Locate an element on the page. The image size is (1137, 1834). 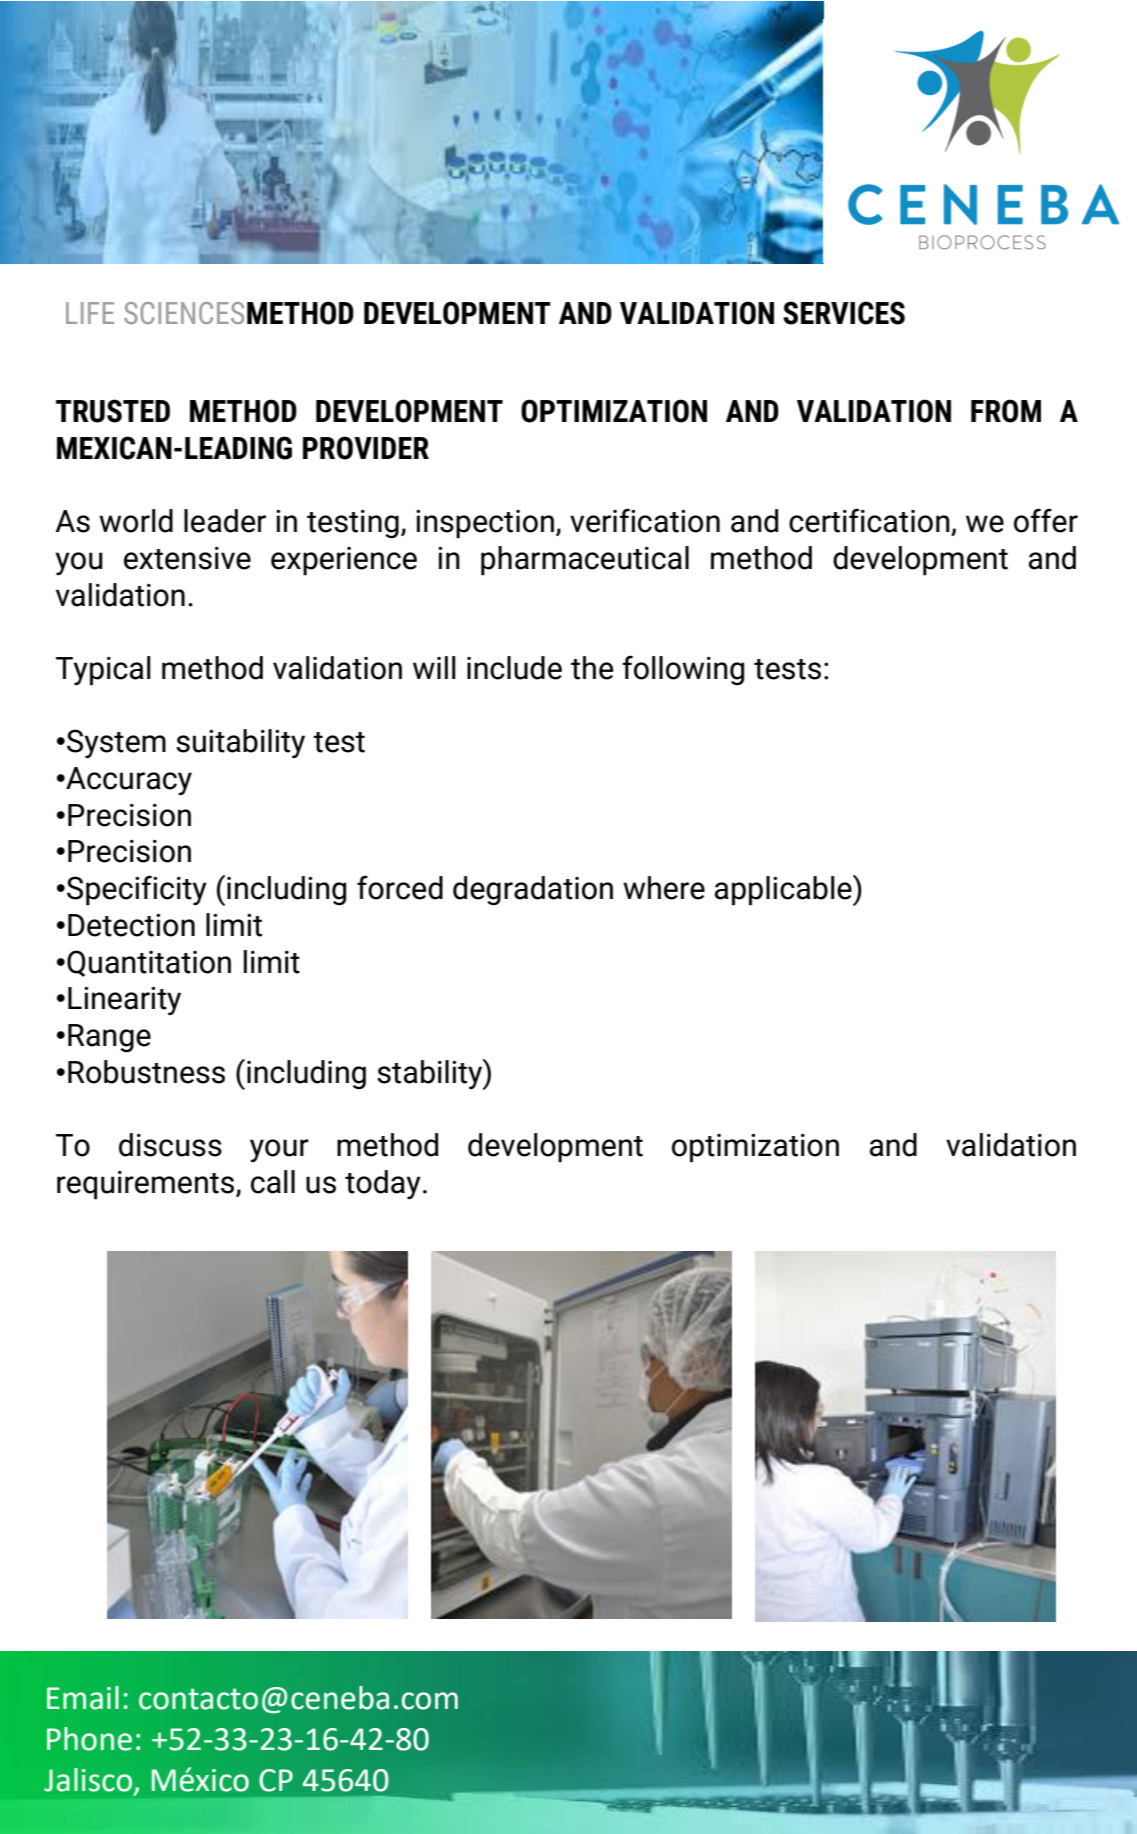
Accuracy is located at coordinates (128, 781).
